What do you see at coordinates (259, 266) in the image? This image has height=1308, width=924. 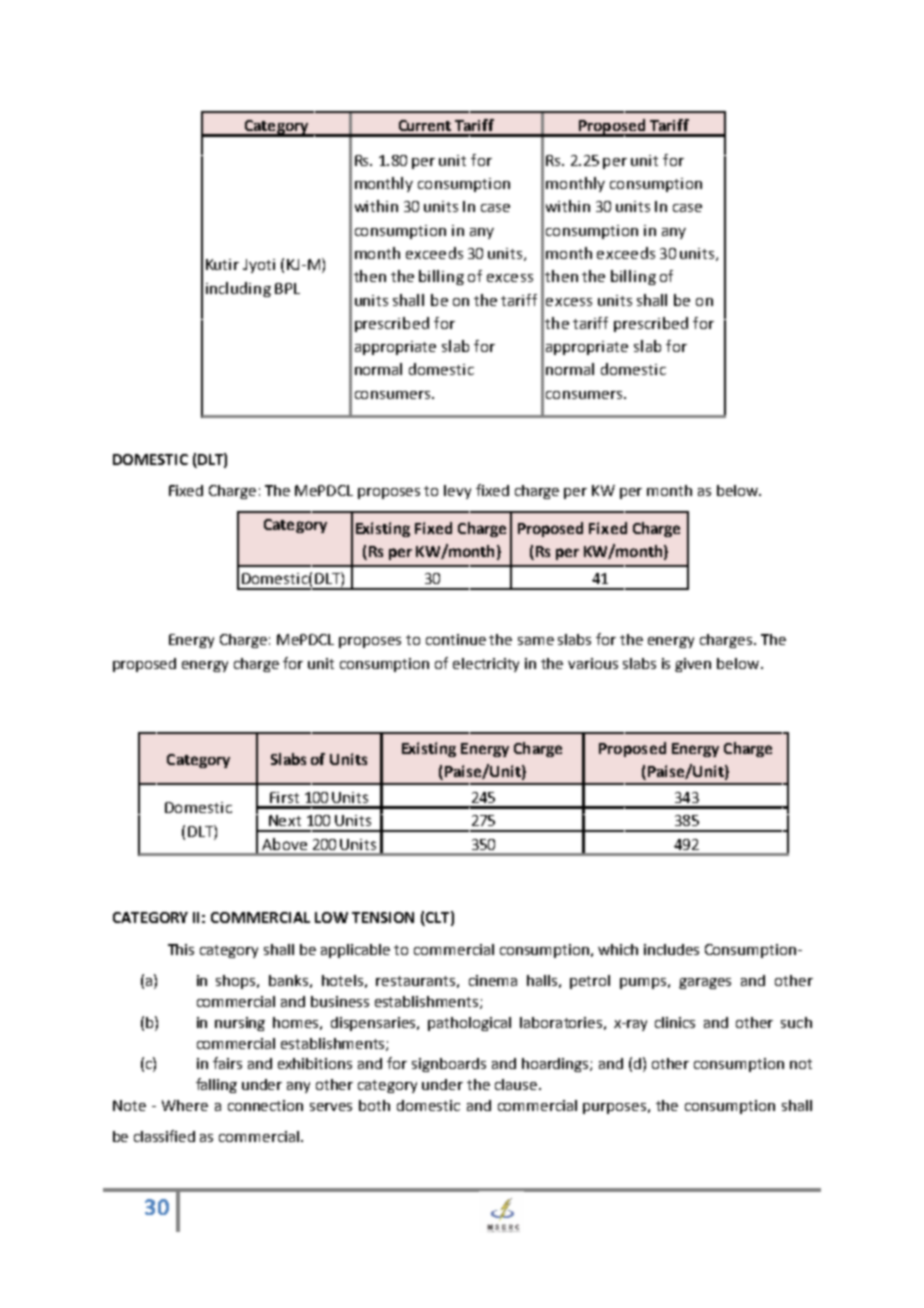 I see `Jyoti` at bounding box center [259, 266].
